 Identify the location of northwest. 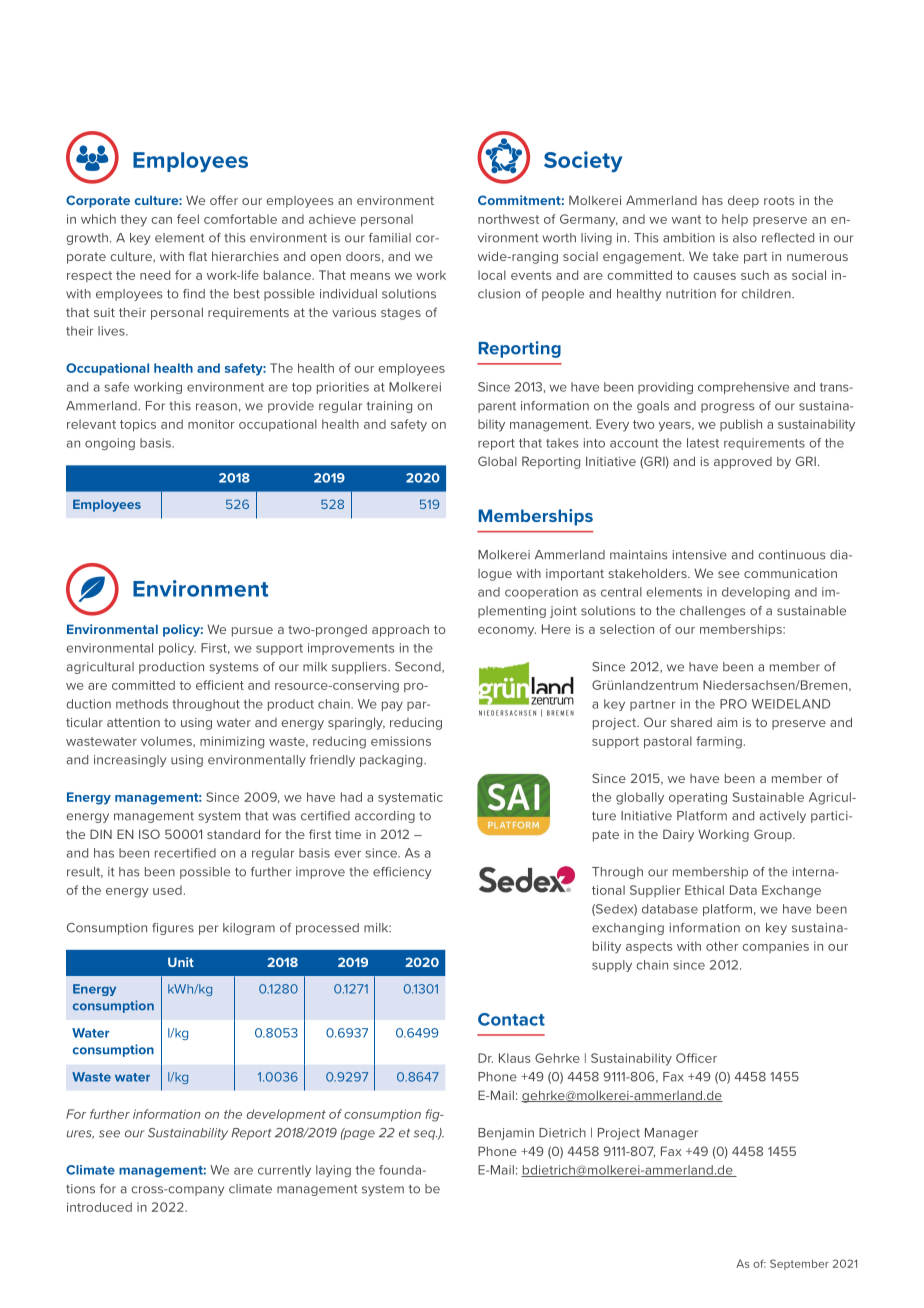
(508, 219).
